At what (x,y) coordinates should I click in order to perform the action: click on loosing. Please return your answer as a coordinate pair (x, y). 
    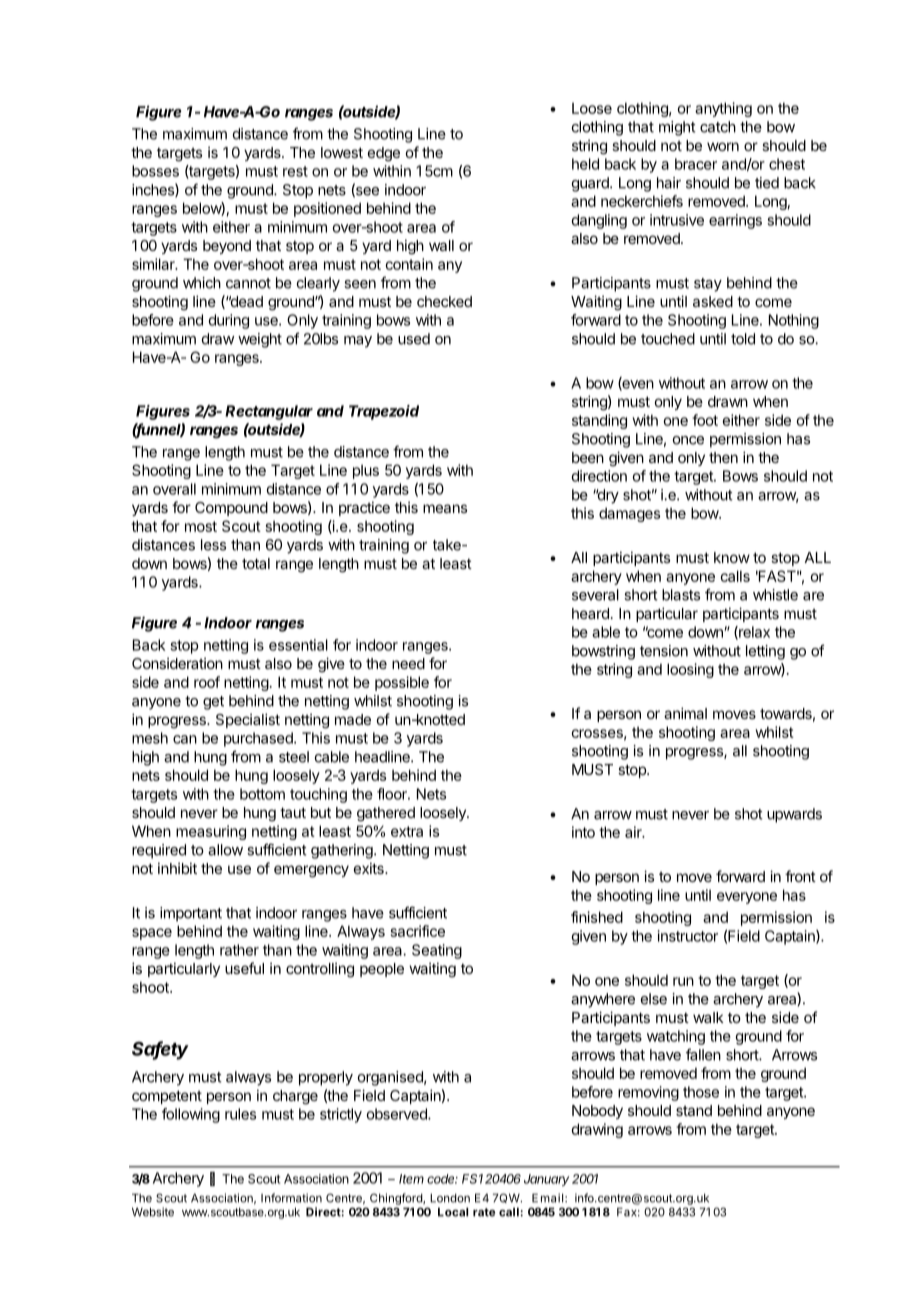
    Looking at the image, I should click on (690, 670).
